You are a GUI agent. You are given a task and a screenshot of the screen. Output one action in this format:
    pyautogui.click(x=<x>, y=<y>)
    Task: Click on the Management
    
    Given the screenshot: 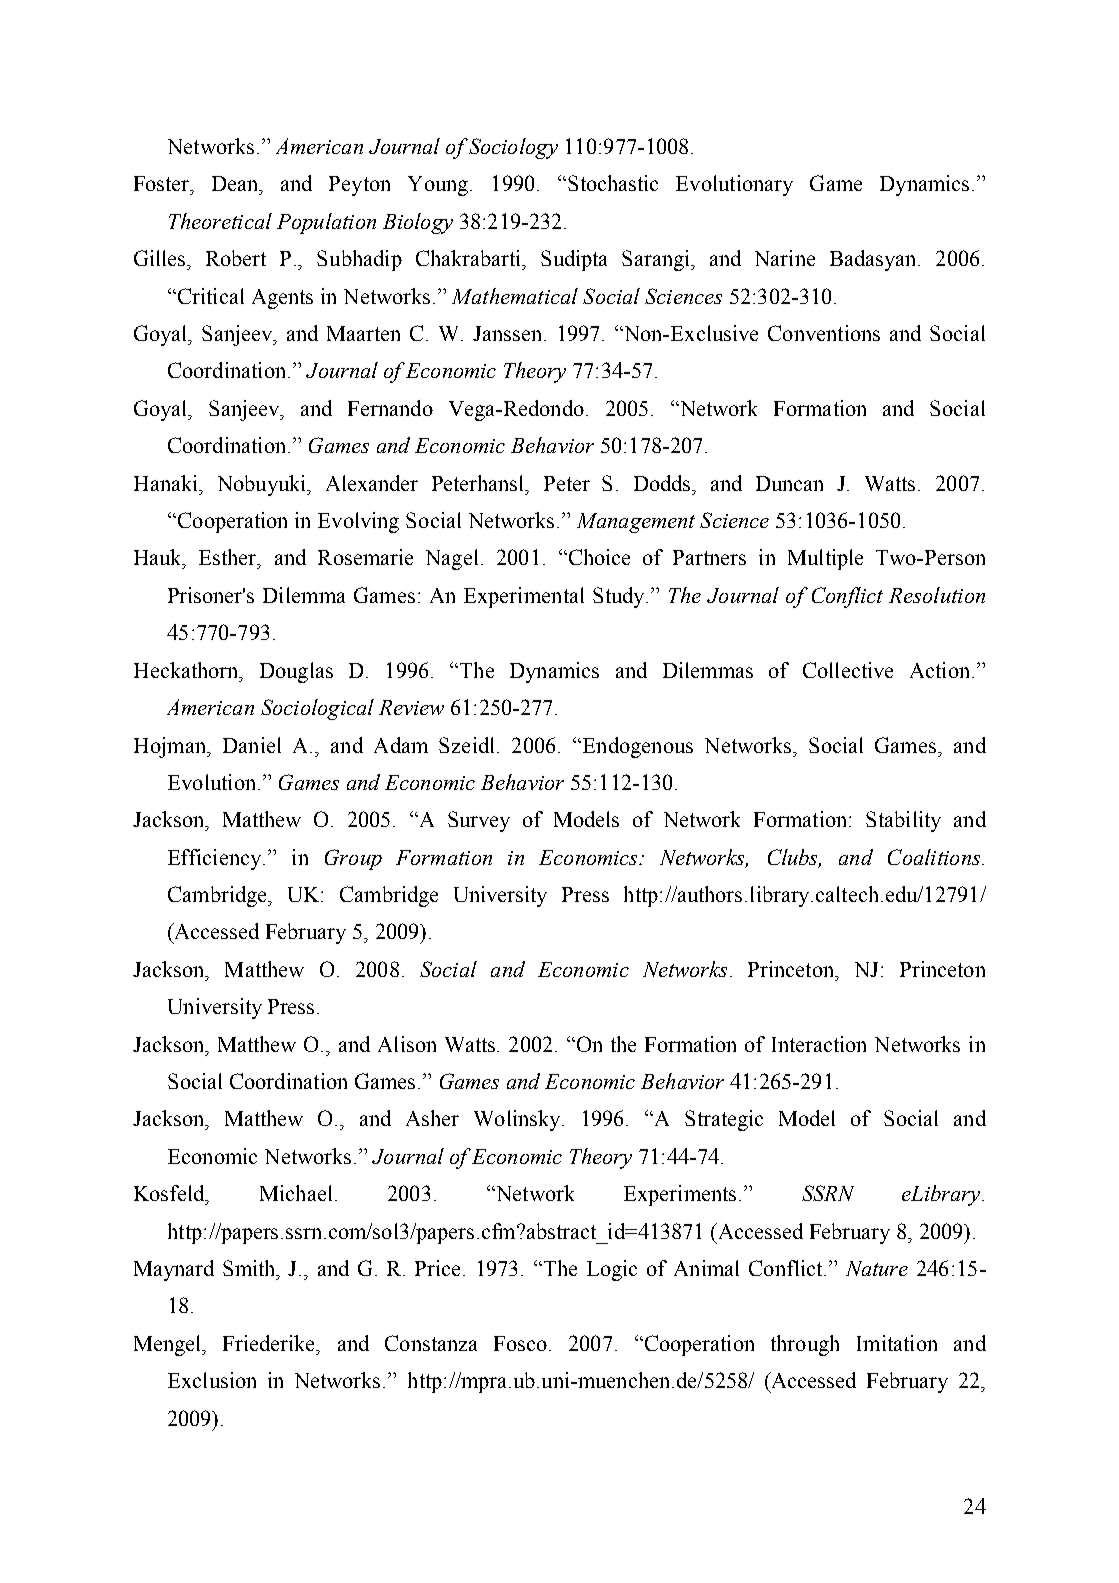 What is the action you would take?
    pyautogui.click(x=636, y=523)
